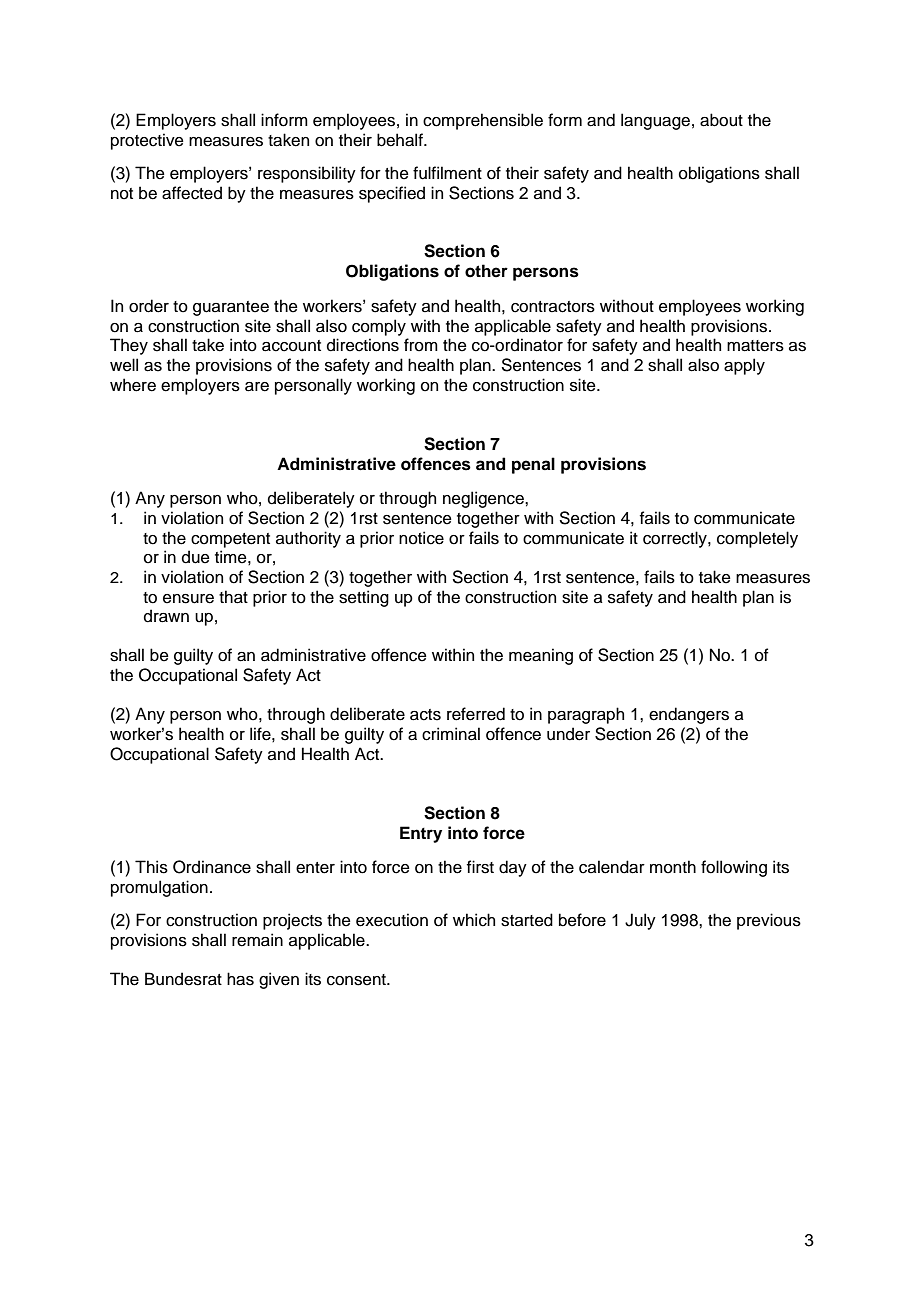 This page has height=1308, width=924. What do you see at coordinates (240, 979) in the page?
I see `has` at bounding box center [240, 979].
